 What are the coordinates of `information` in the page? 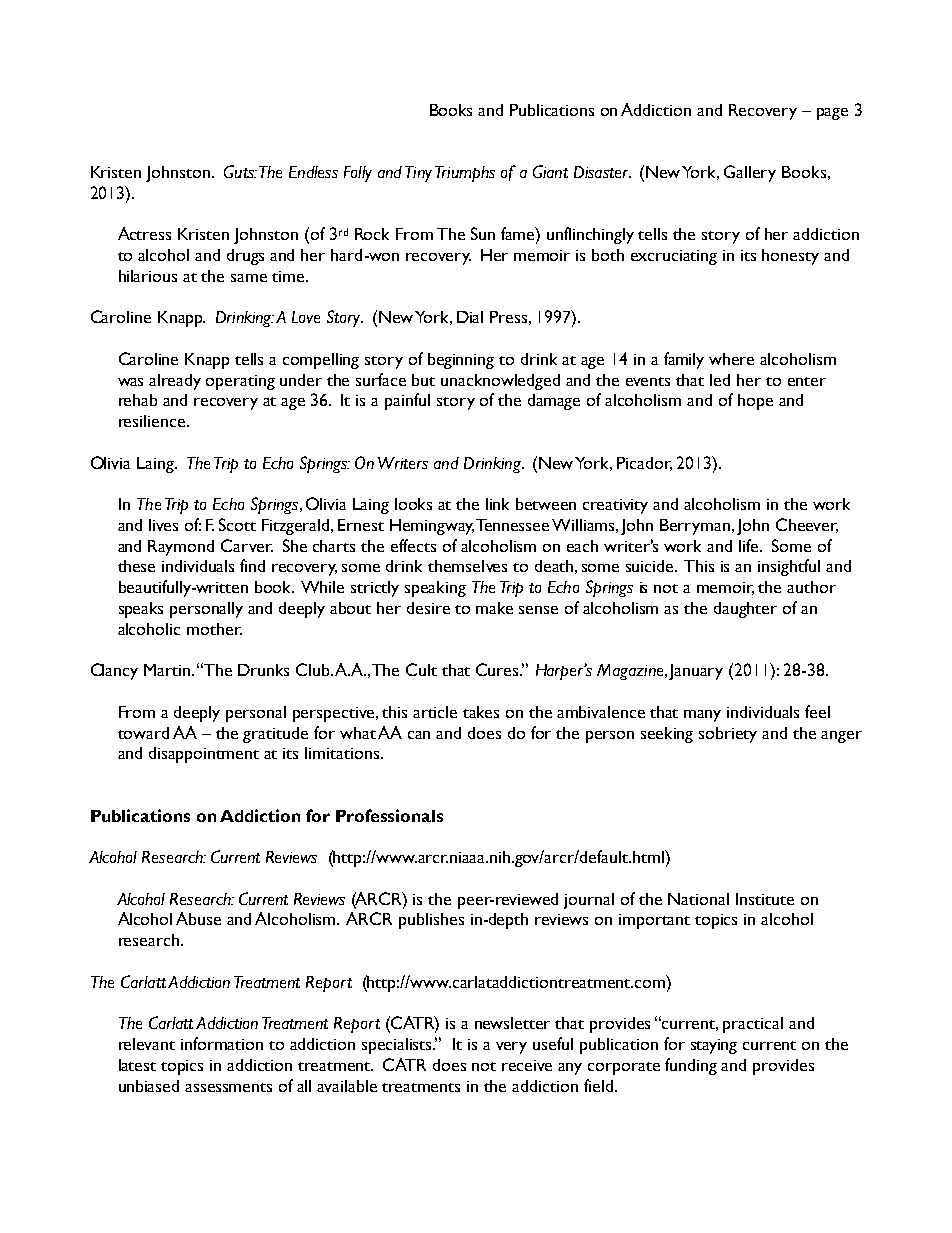 It's located at (222, 1043).
